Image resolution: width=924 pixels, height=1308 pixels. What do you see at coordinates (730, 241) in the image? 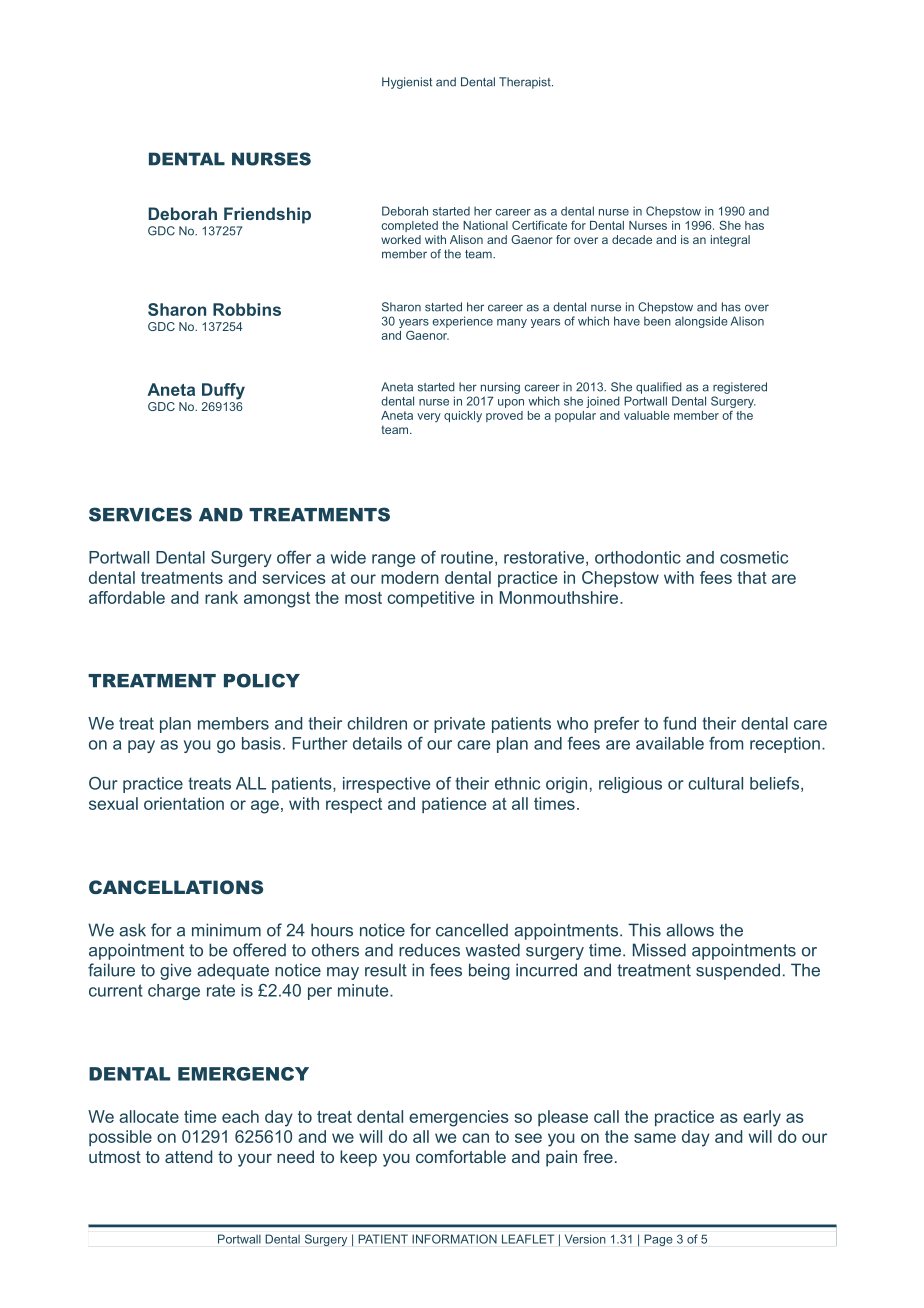
I see `integral` at bounding box center [730, 241].
